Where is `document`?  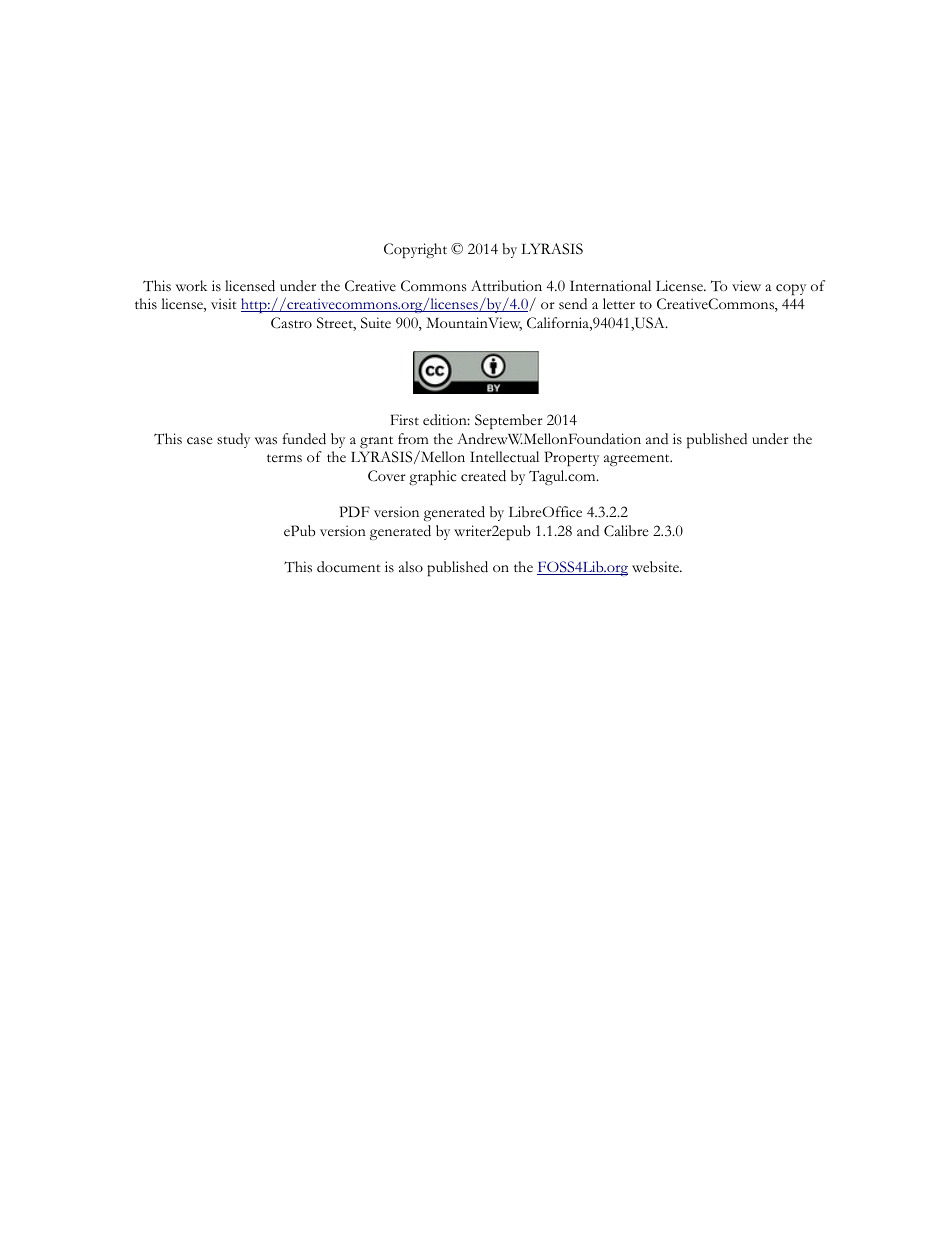
document is located at coordinates (349, 567).
